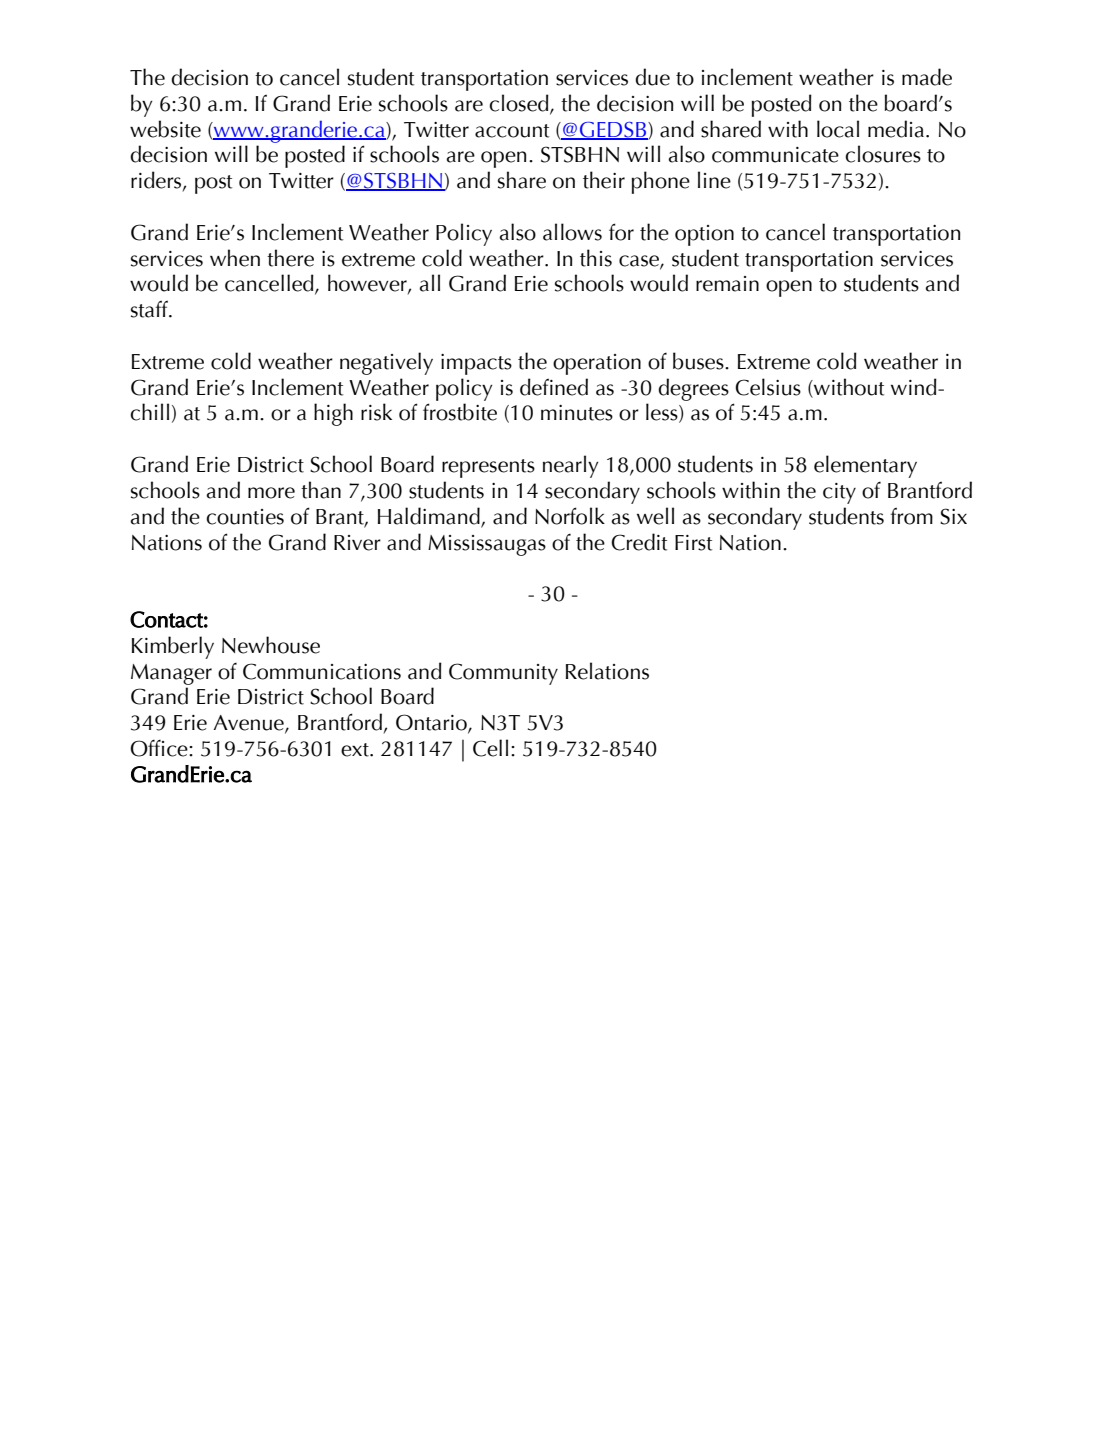  Describe the element at coordinates (838, 129) in the screenshot. I see `local` at that location.
